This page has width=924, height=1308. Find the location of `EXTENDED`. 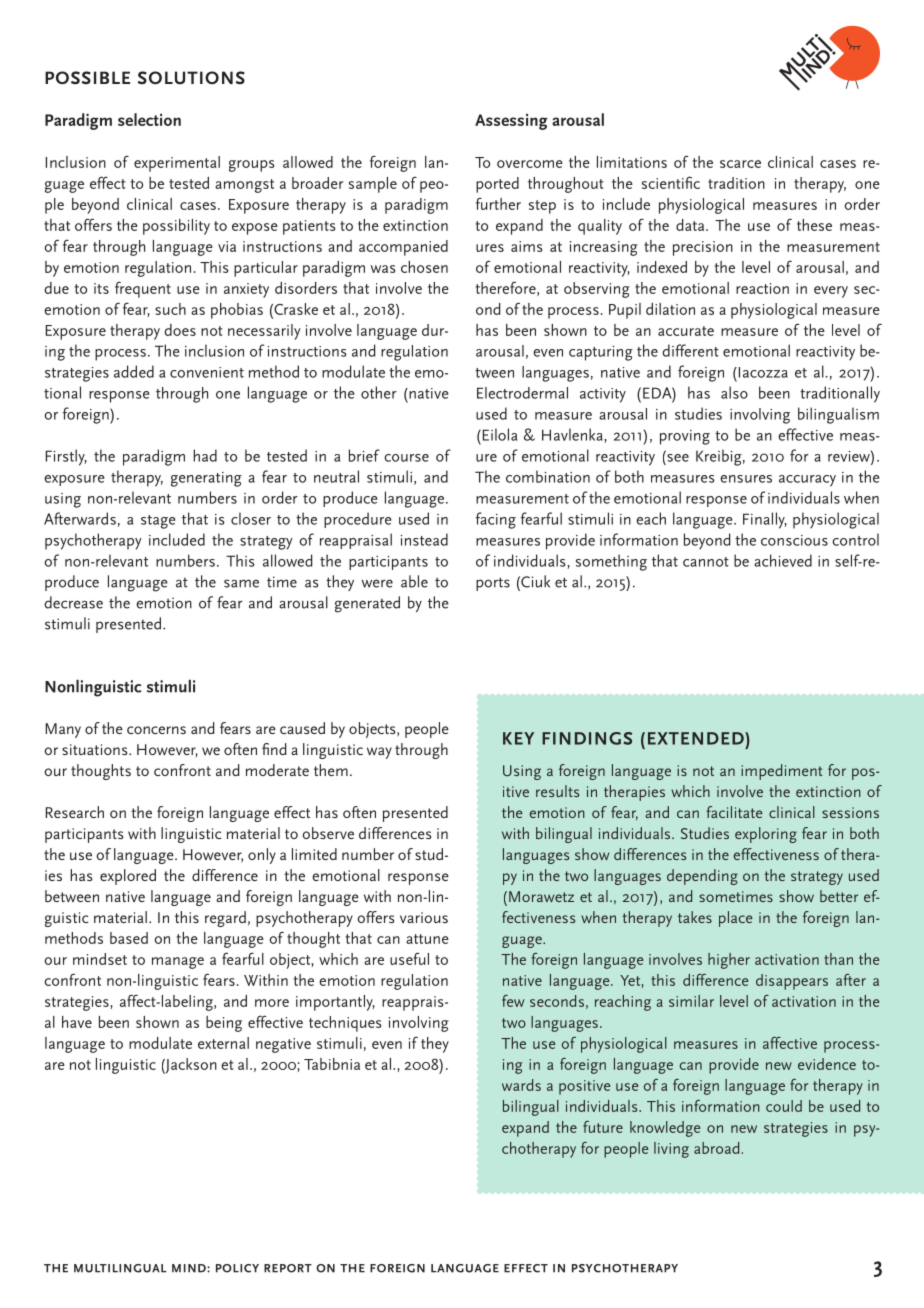

EXTENDED is located at coordinates (697, 738).
